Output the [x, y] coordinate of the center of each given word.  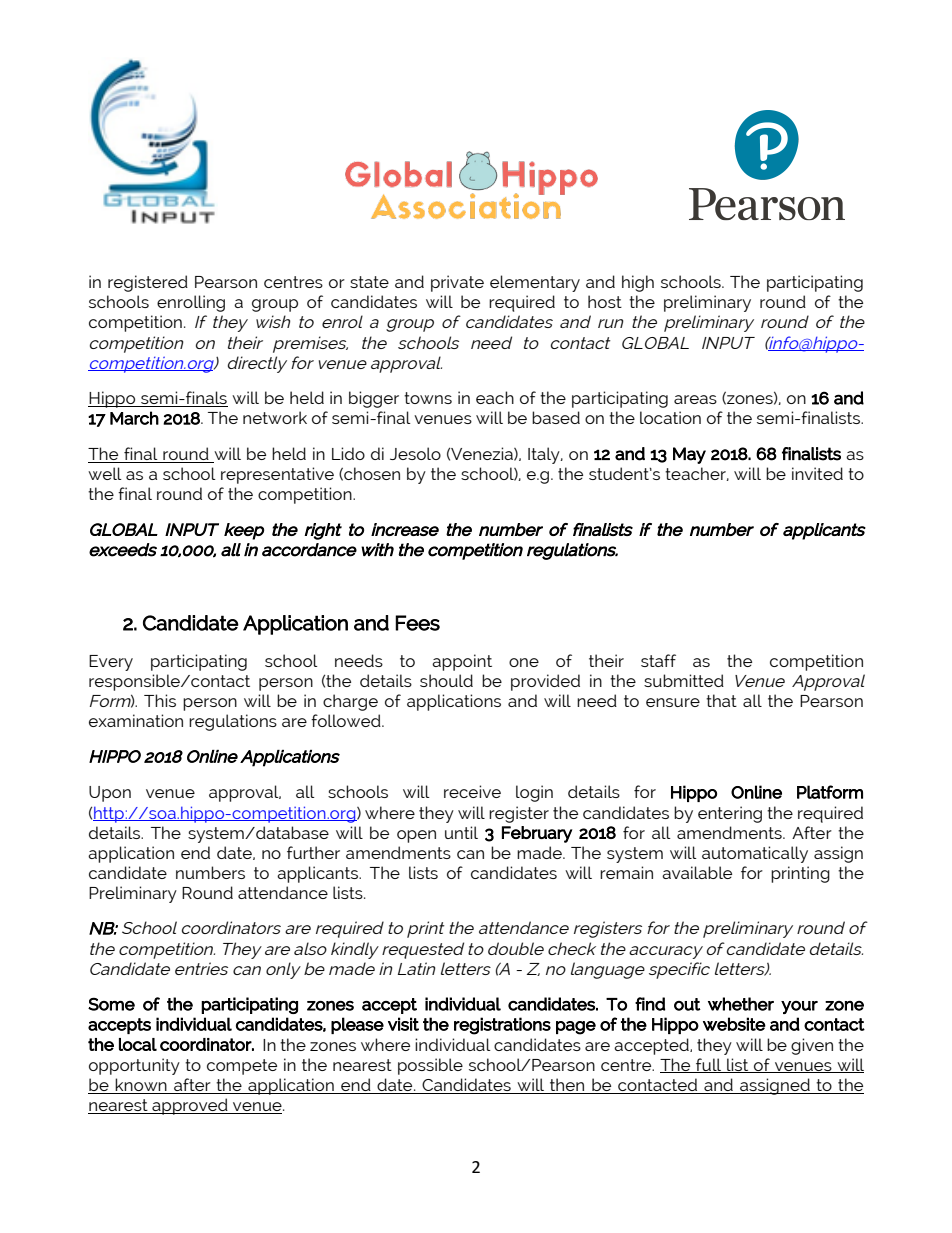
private [457, 283]
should [446, 680]
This [160, 700]
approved [190, 1106]
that [721, 700]
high [638, 283]
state [369, 282]
